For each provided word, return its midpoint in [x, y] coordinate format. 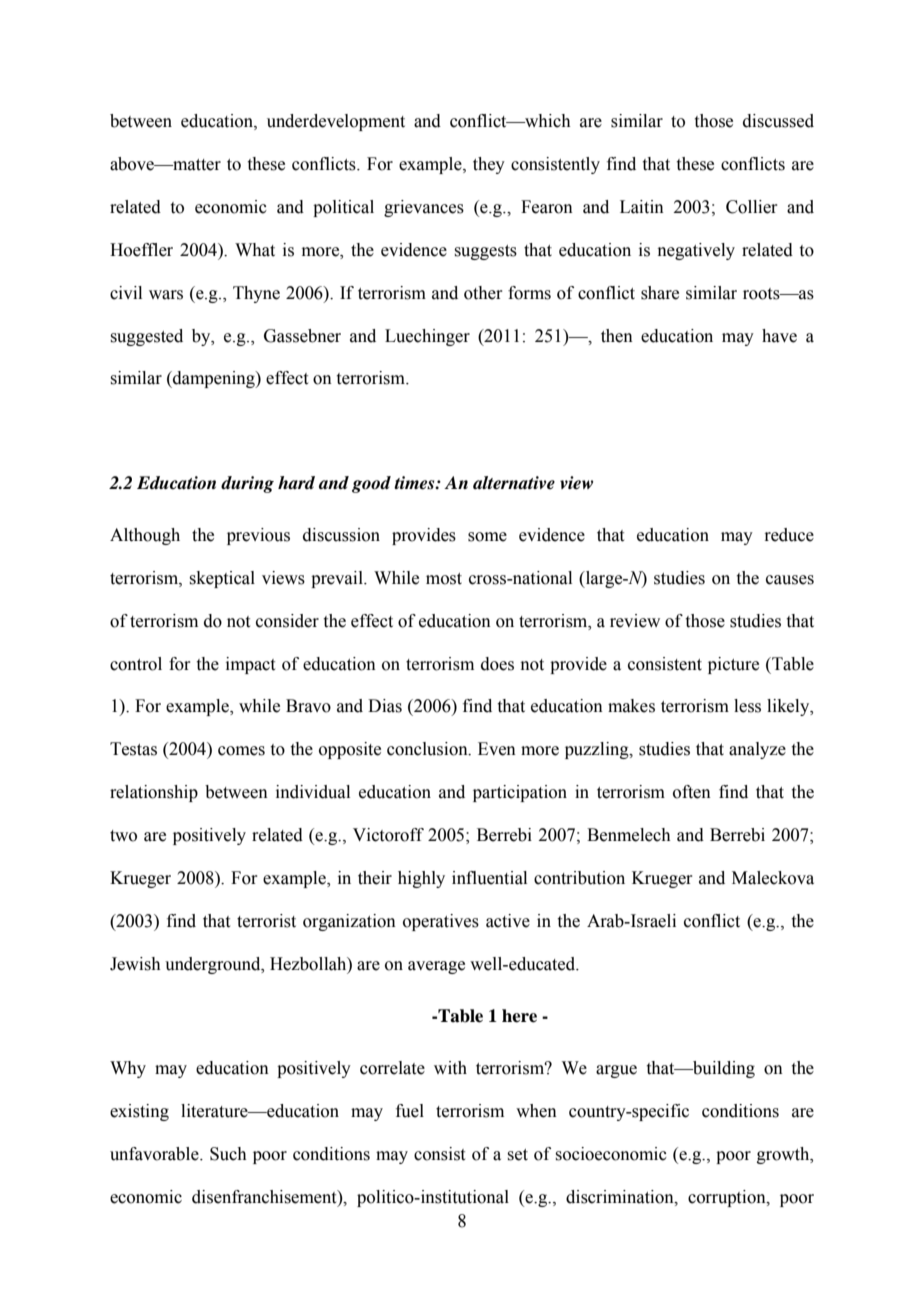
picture [733, 665]
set [517, 1155]
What [255, 250]
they [489, 165]
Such [228, 1154]
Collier [752, 207]
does [497, 664]
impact [250, 665]
